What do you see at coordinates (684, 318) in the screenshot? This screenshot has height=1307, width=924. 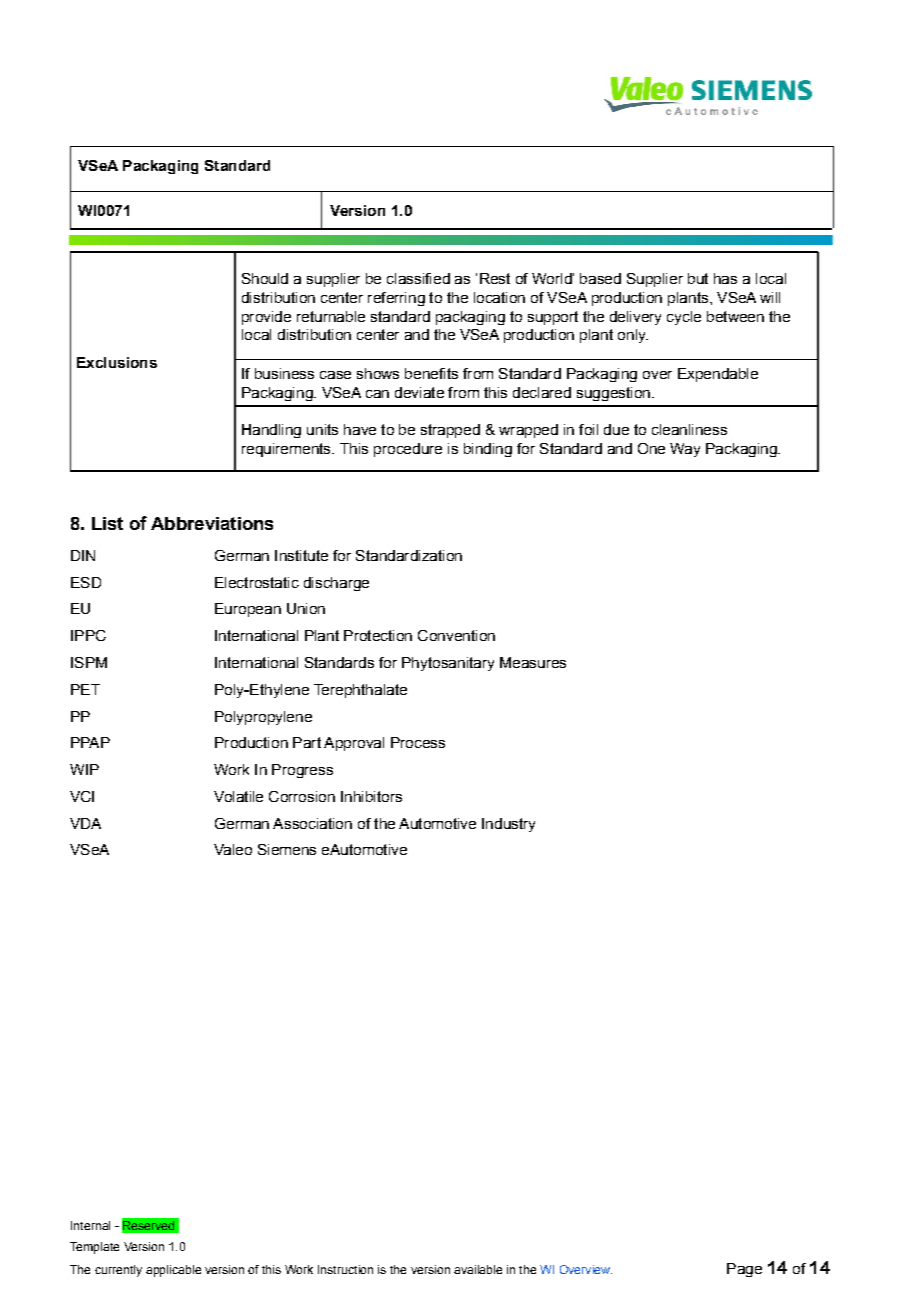 I see `cycle` at bounding box center [684, 318].
